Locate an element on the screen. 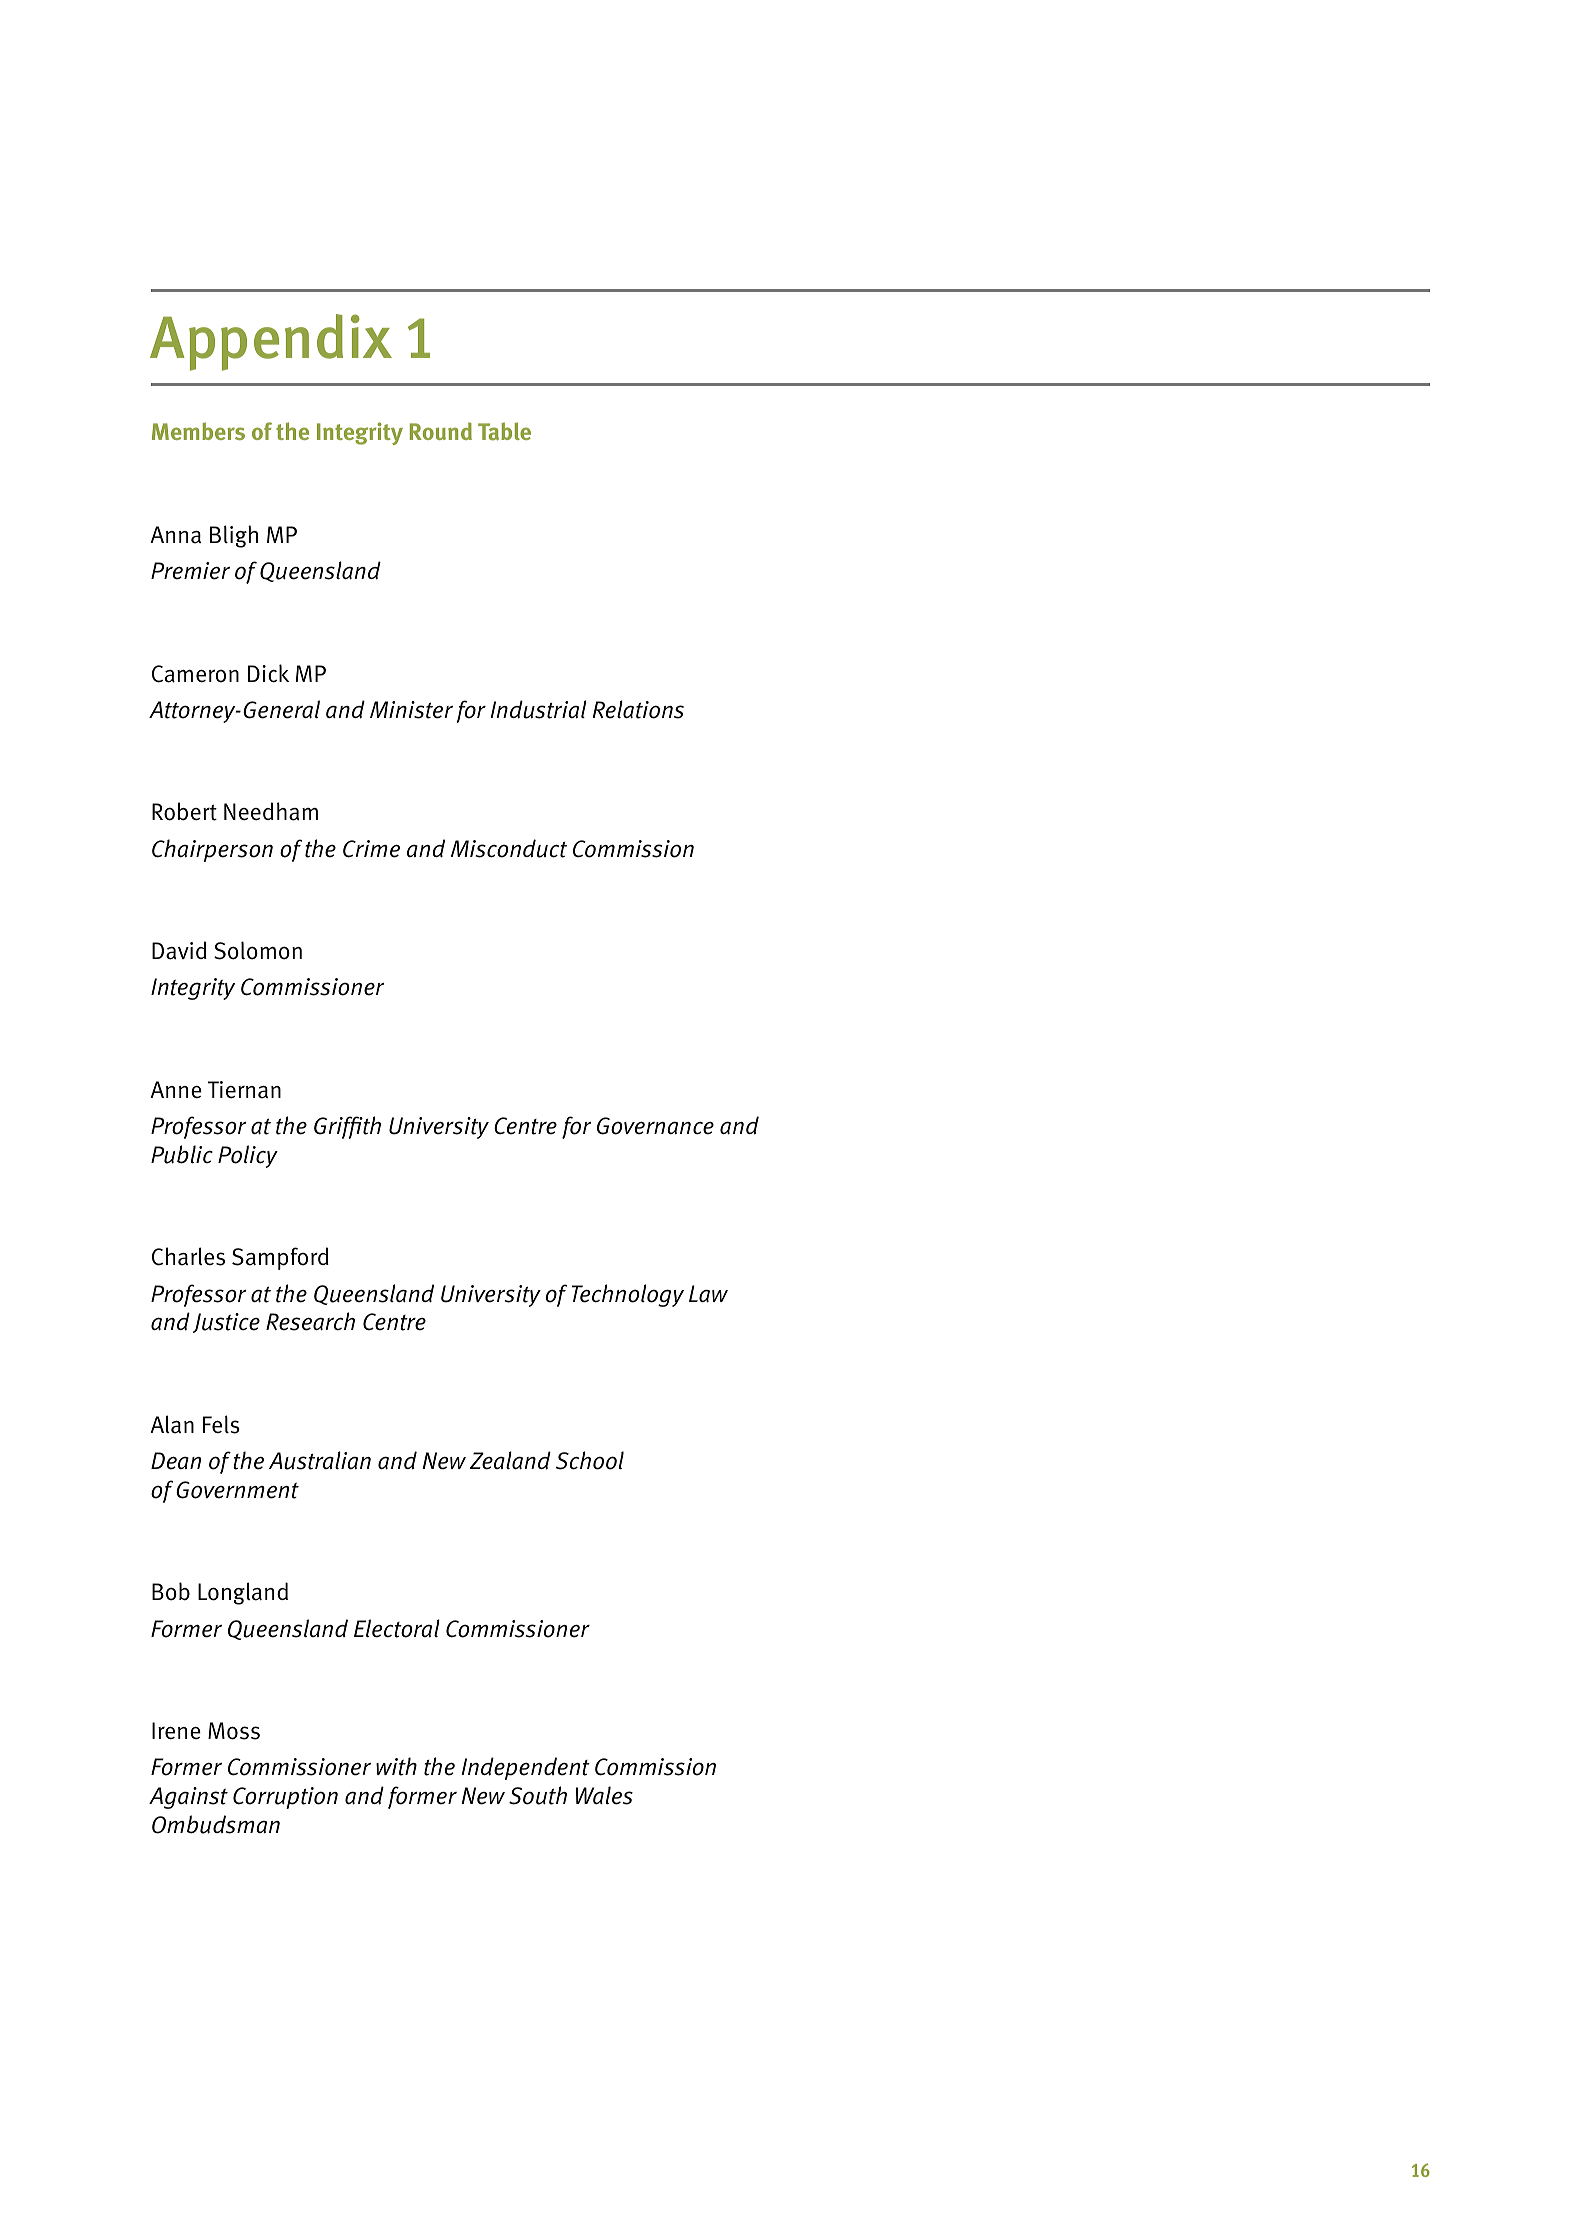 The width and height of the screenshot is (1581, 2236). Griffith is located at coordinates (347, 1127).
